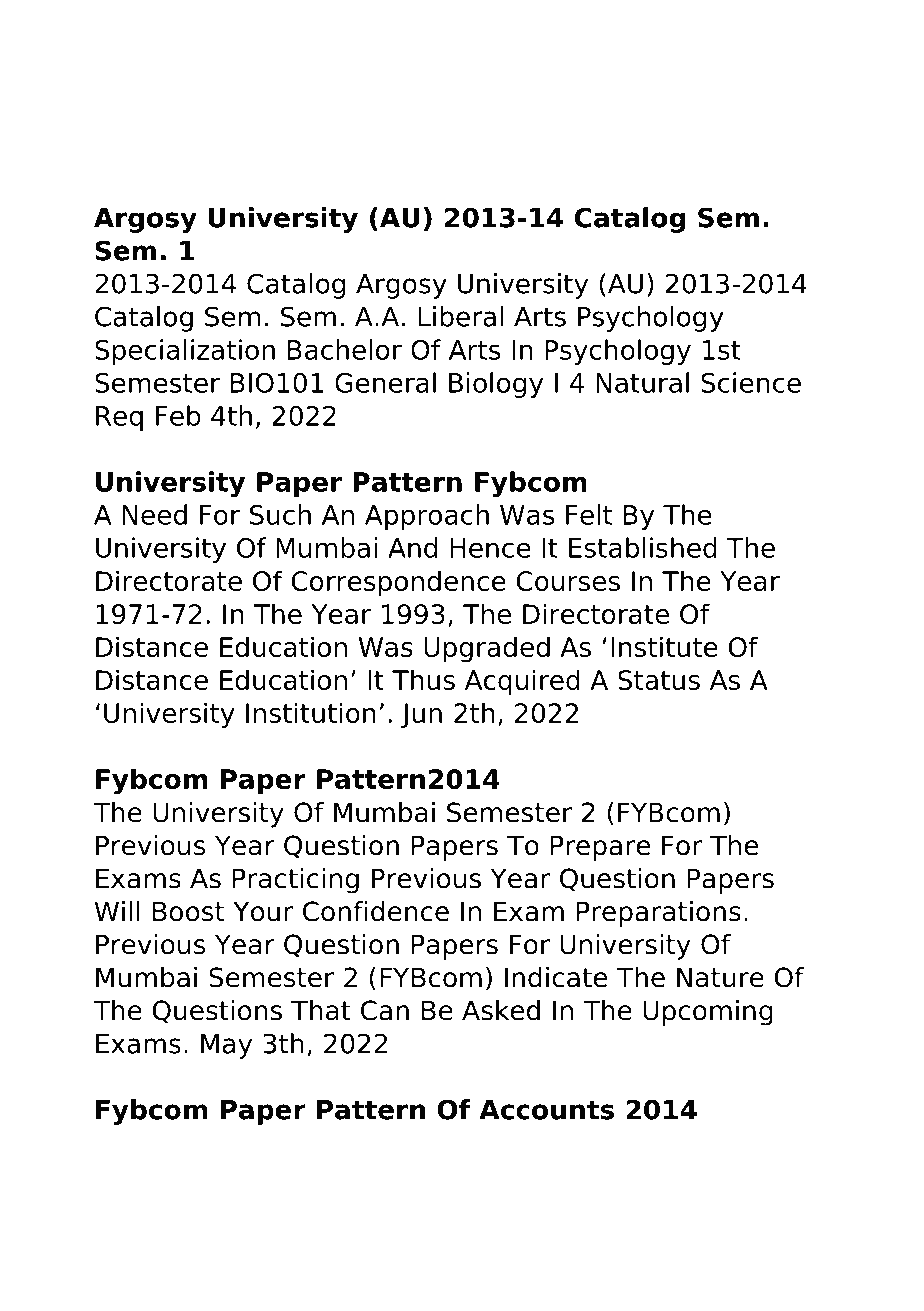 The image size is (924, 1311). What do you see at coordinates (659, 680) in the screenshot?
I see `Status` at bounding box center [659, 680].
